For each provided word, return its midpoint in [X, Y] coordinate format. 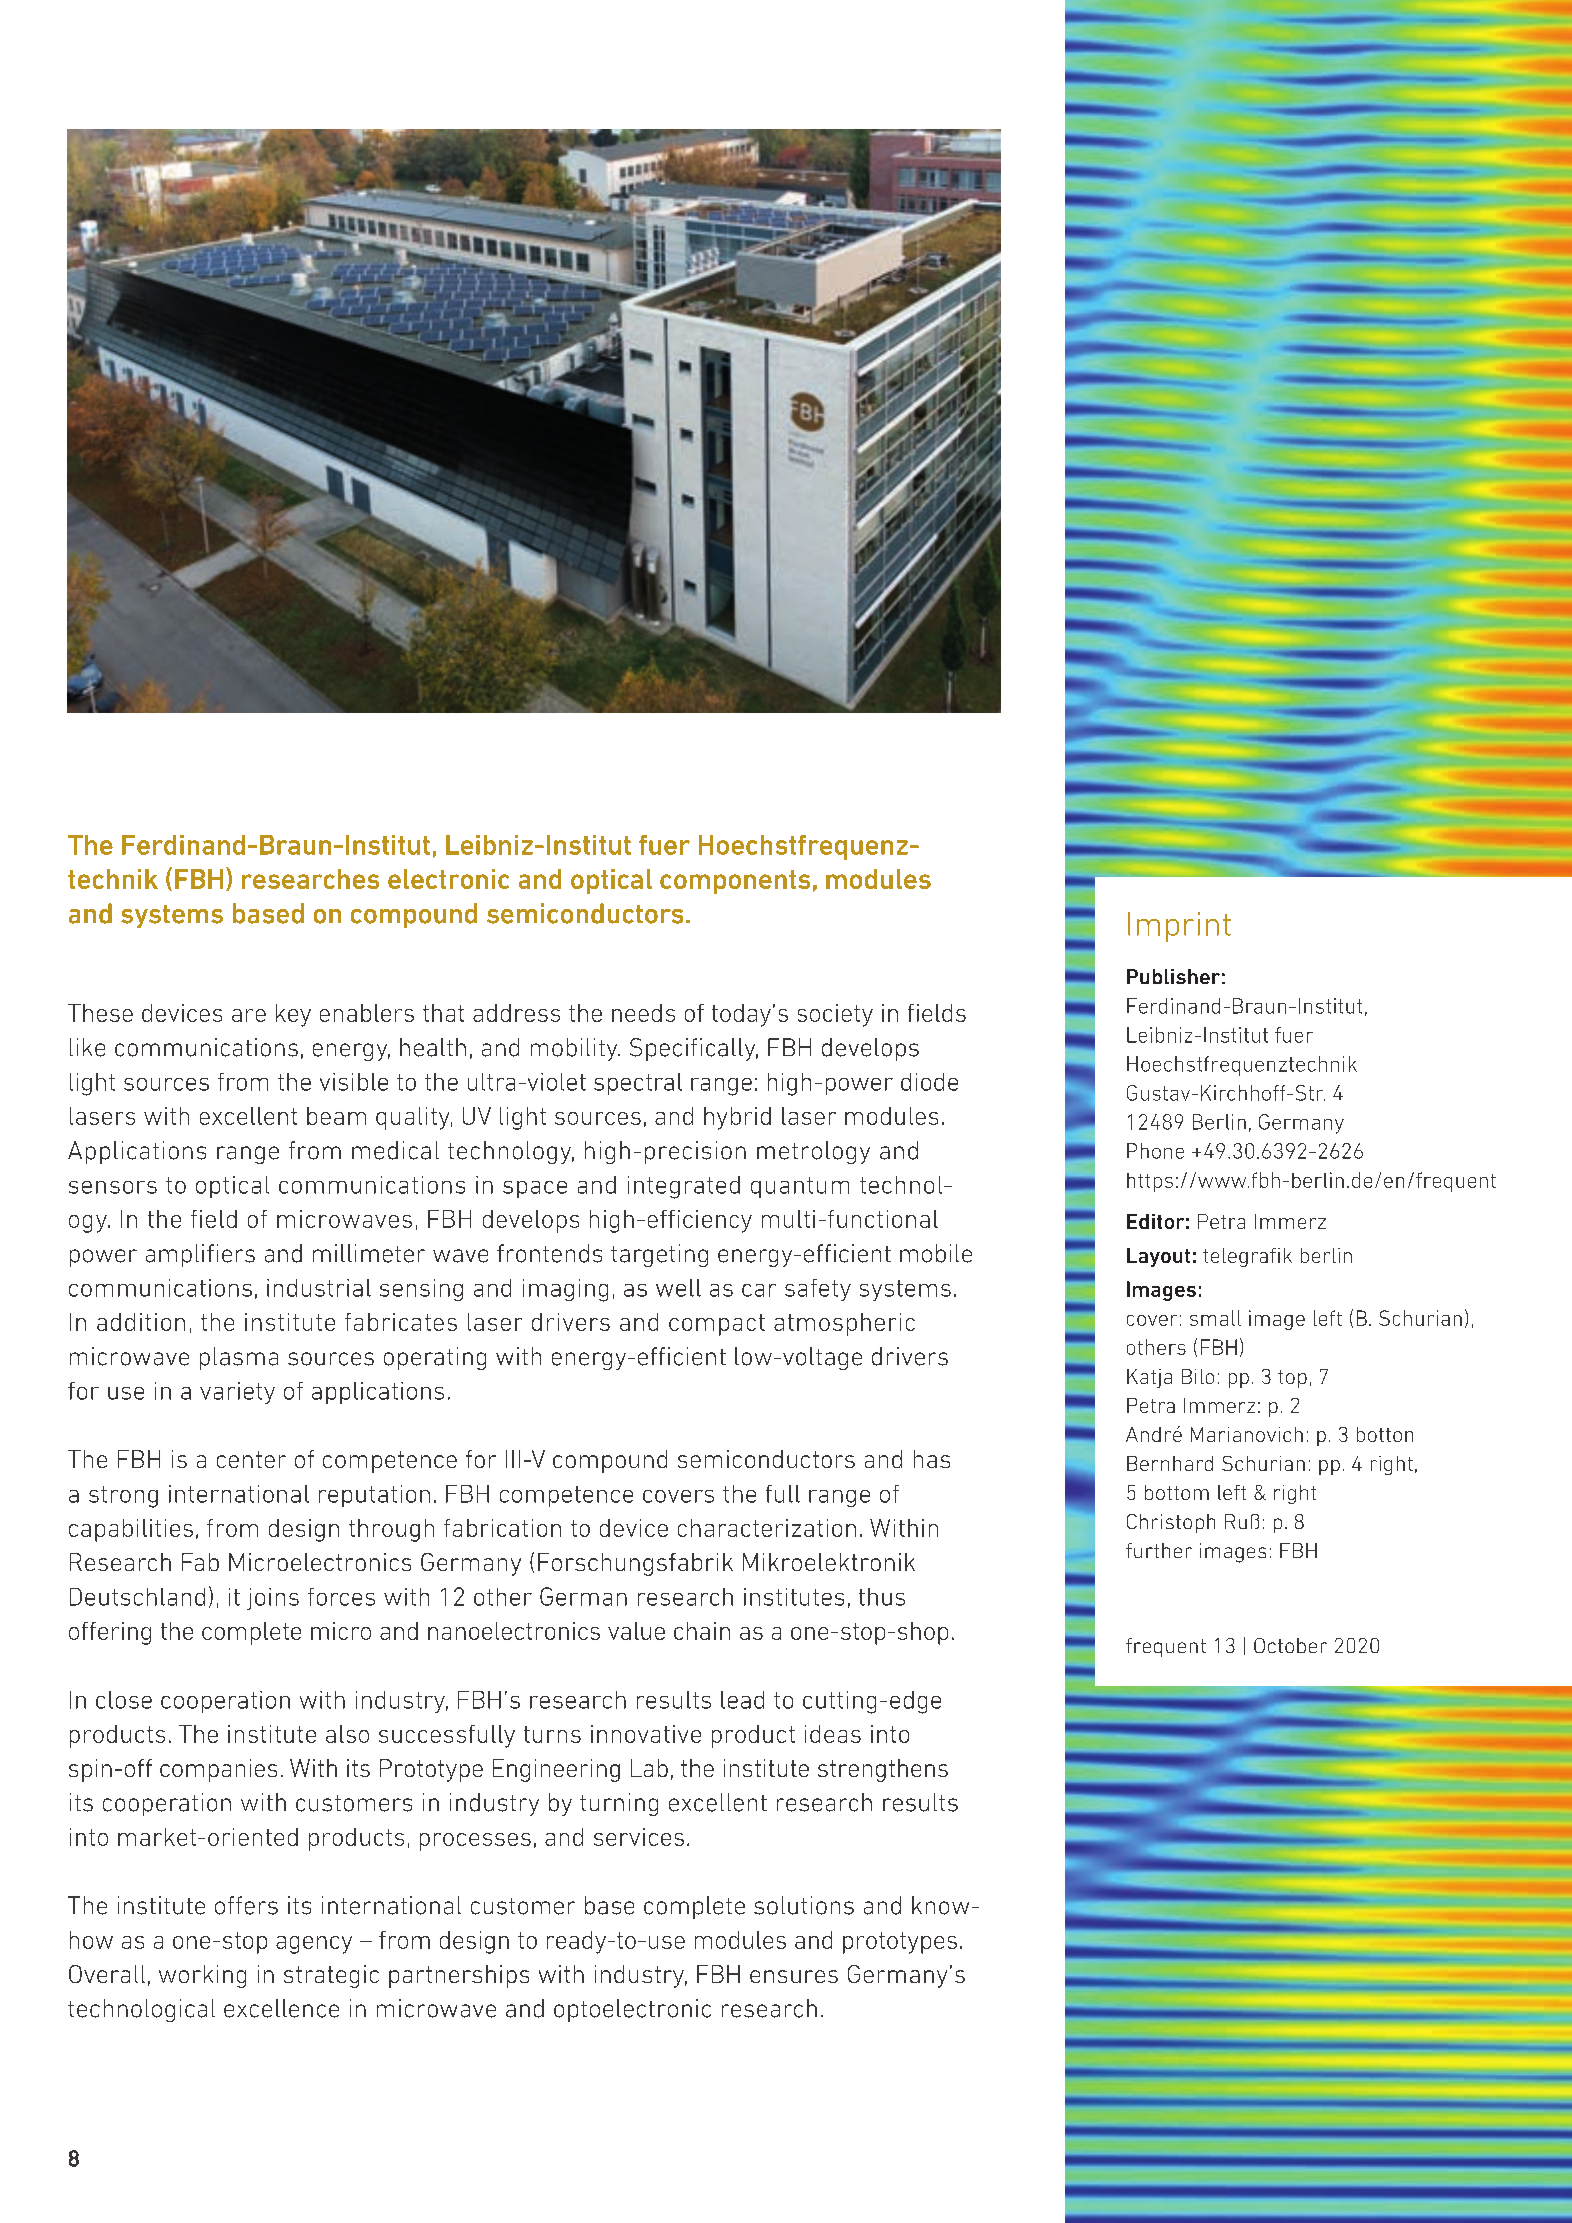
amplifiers [200, 1255]
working [202, 1976]
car [759, 1290]
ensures [794, 1976]
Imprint [1179, 927]
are [249, 1015]
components [735, 882]
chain [702, 1631]
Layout [1158, 1257]
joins [273, 1599]
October [1290, 1645]
